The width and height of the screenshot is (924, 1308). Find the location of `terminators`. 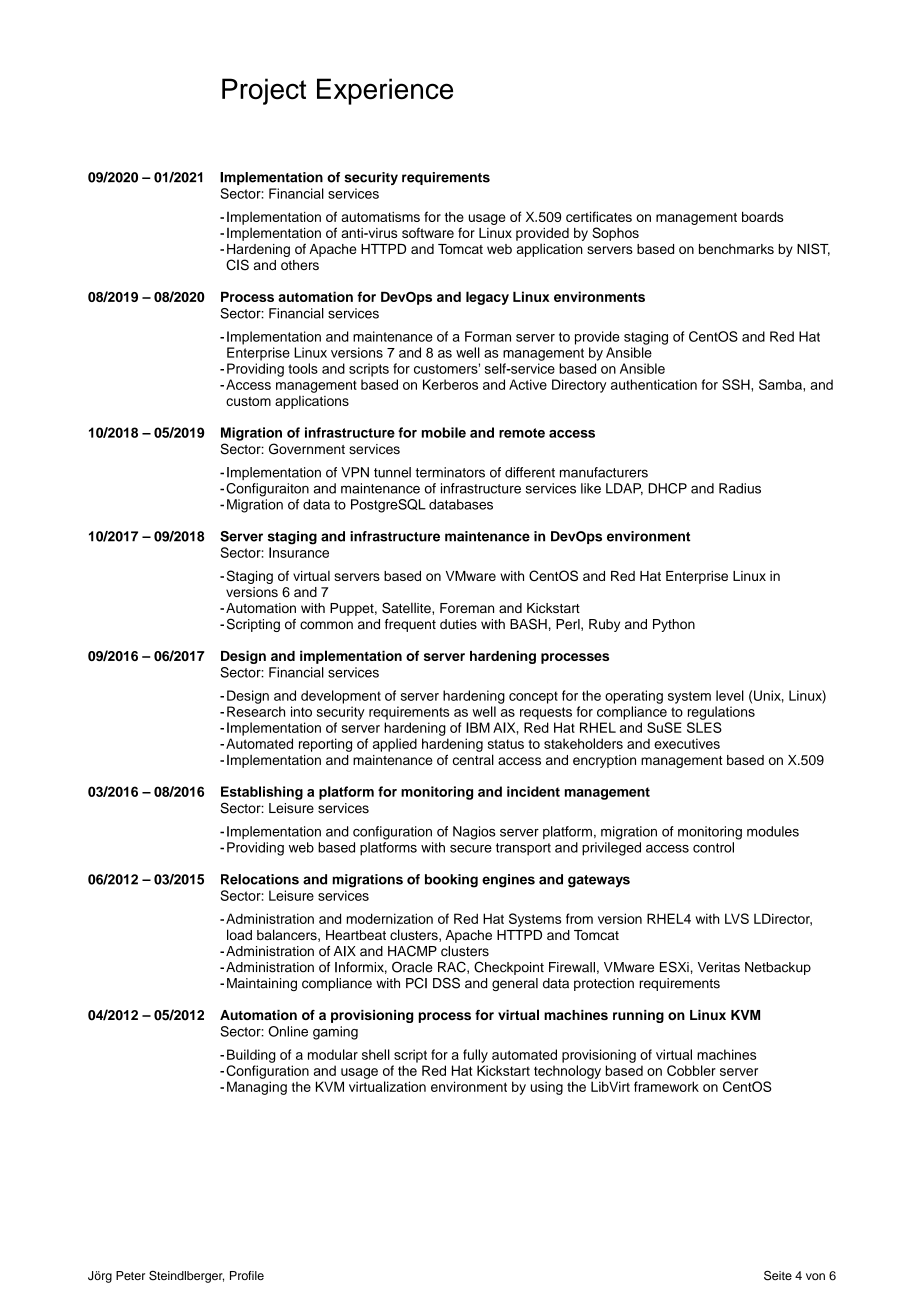

terminators is located at coordinates (450, 472).
